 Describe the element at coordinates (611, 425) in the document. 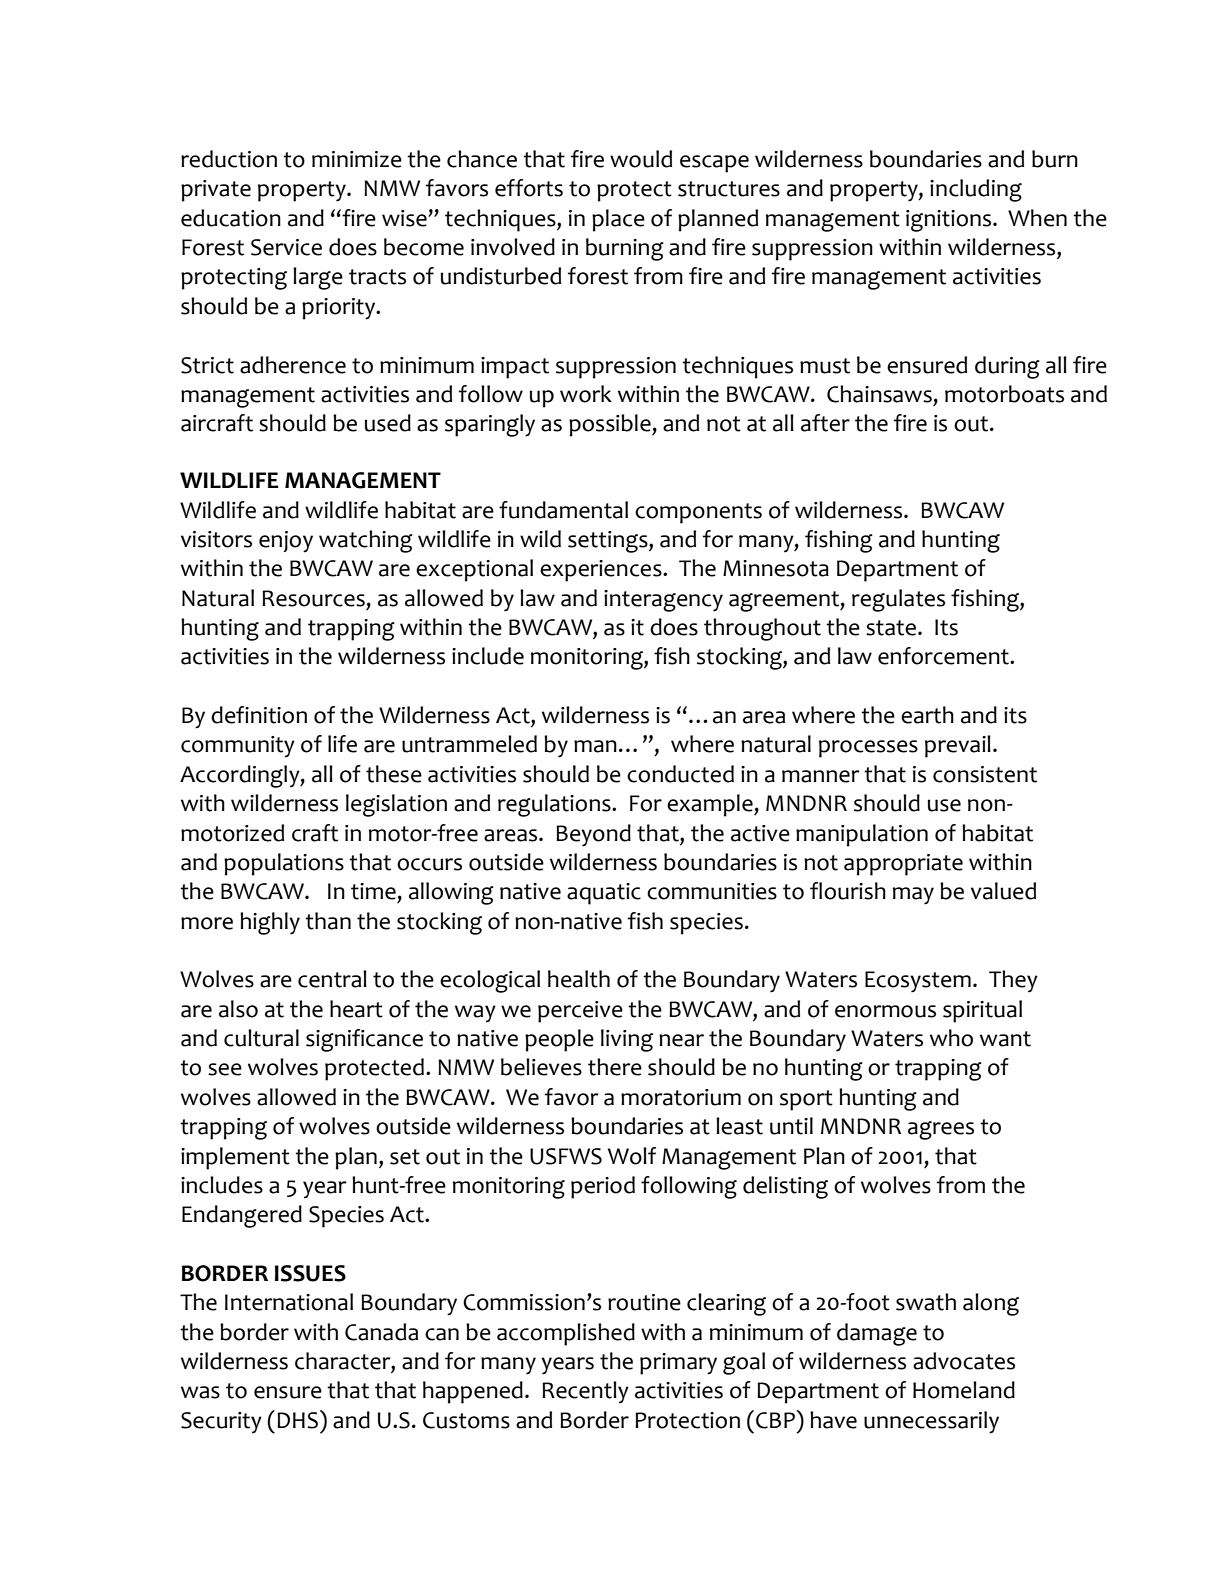

I see `possible` at that location.
